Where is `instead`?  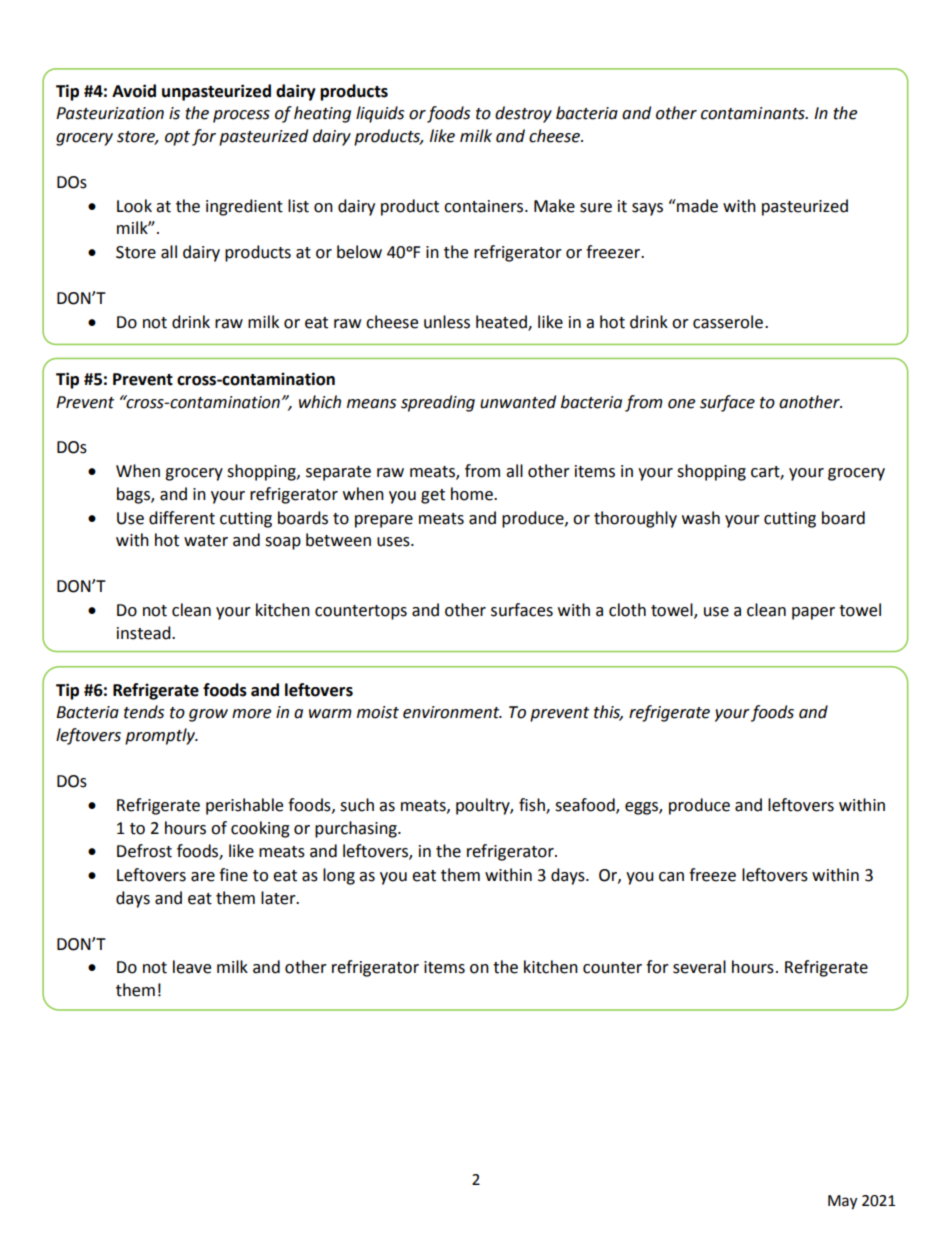 instead is located at coordinates (145, 633).
